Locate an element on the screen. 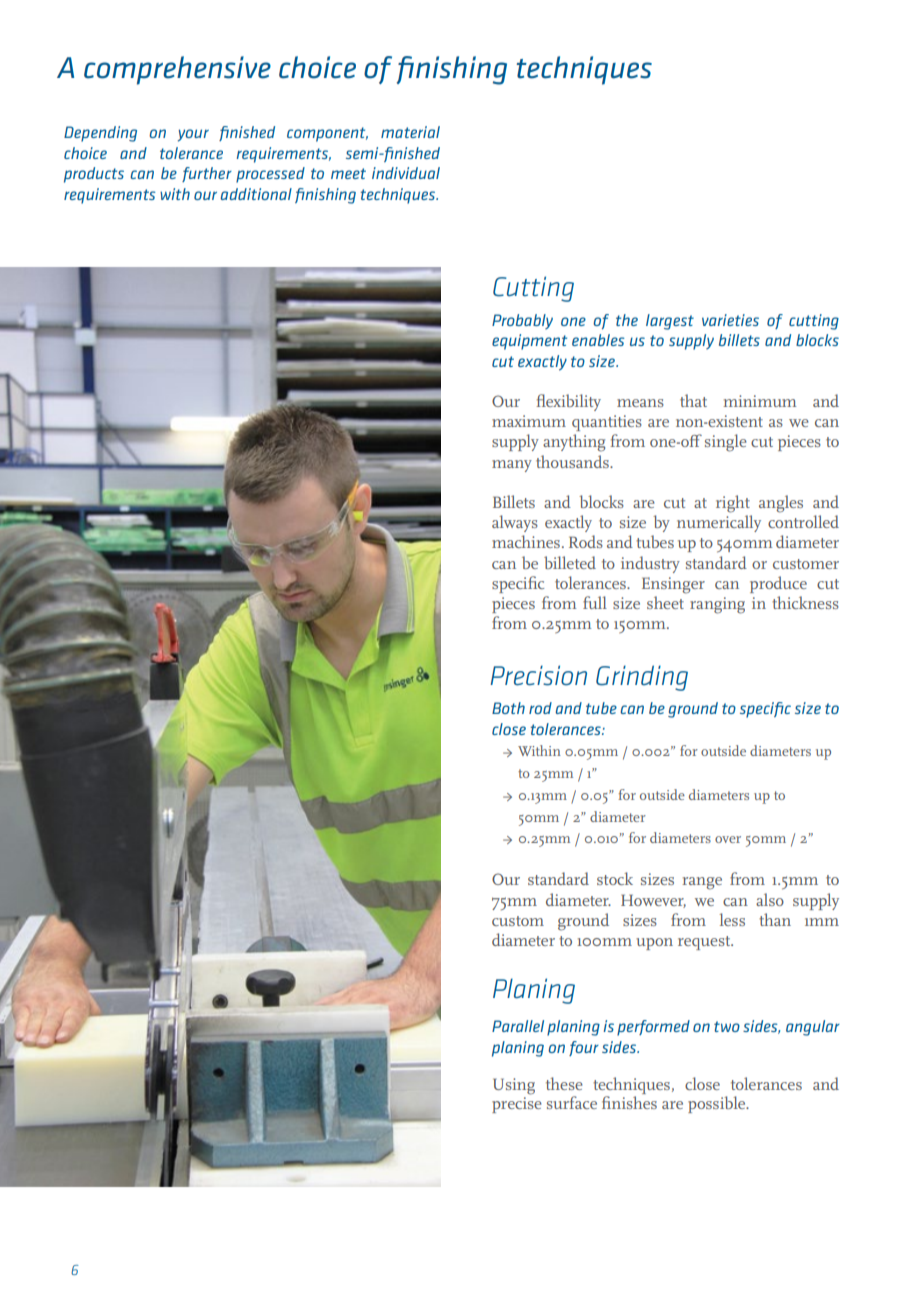 Image resolution: width=924 pixels, height=1308 pixels. maximum is located at coordinates (529, 421).
